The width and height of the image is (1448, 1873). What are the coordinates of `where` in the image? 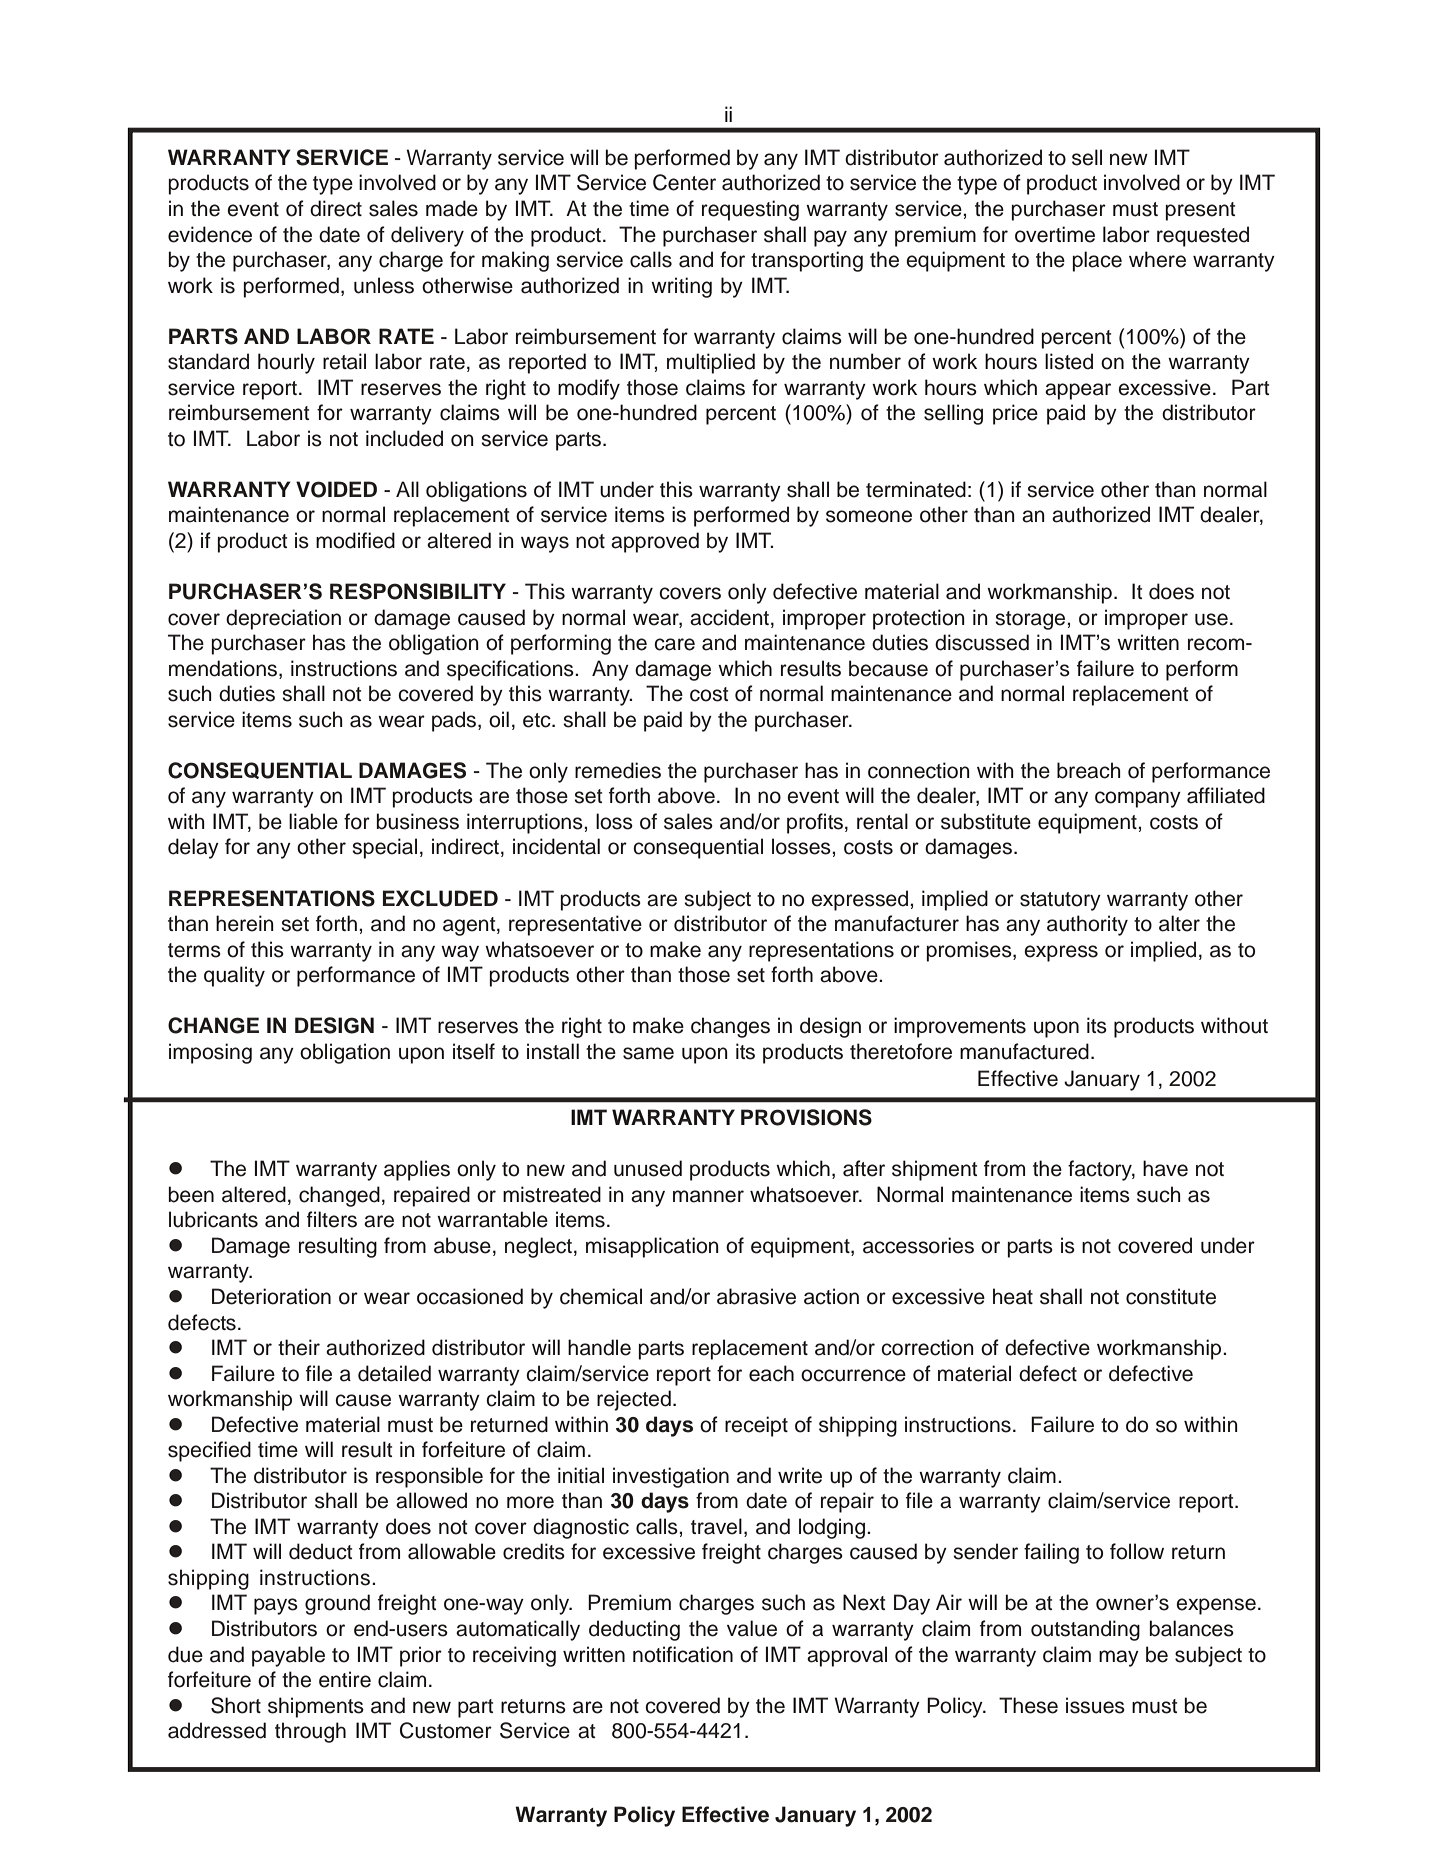 It's located at (1157, 259).
